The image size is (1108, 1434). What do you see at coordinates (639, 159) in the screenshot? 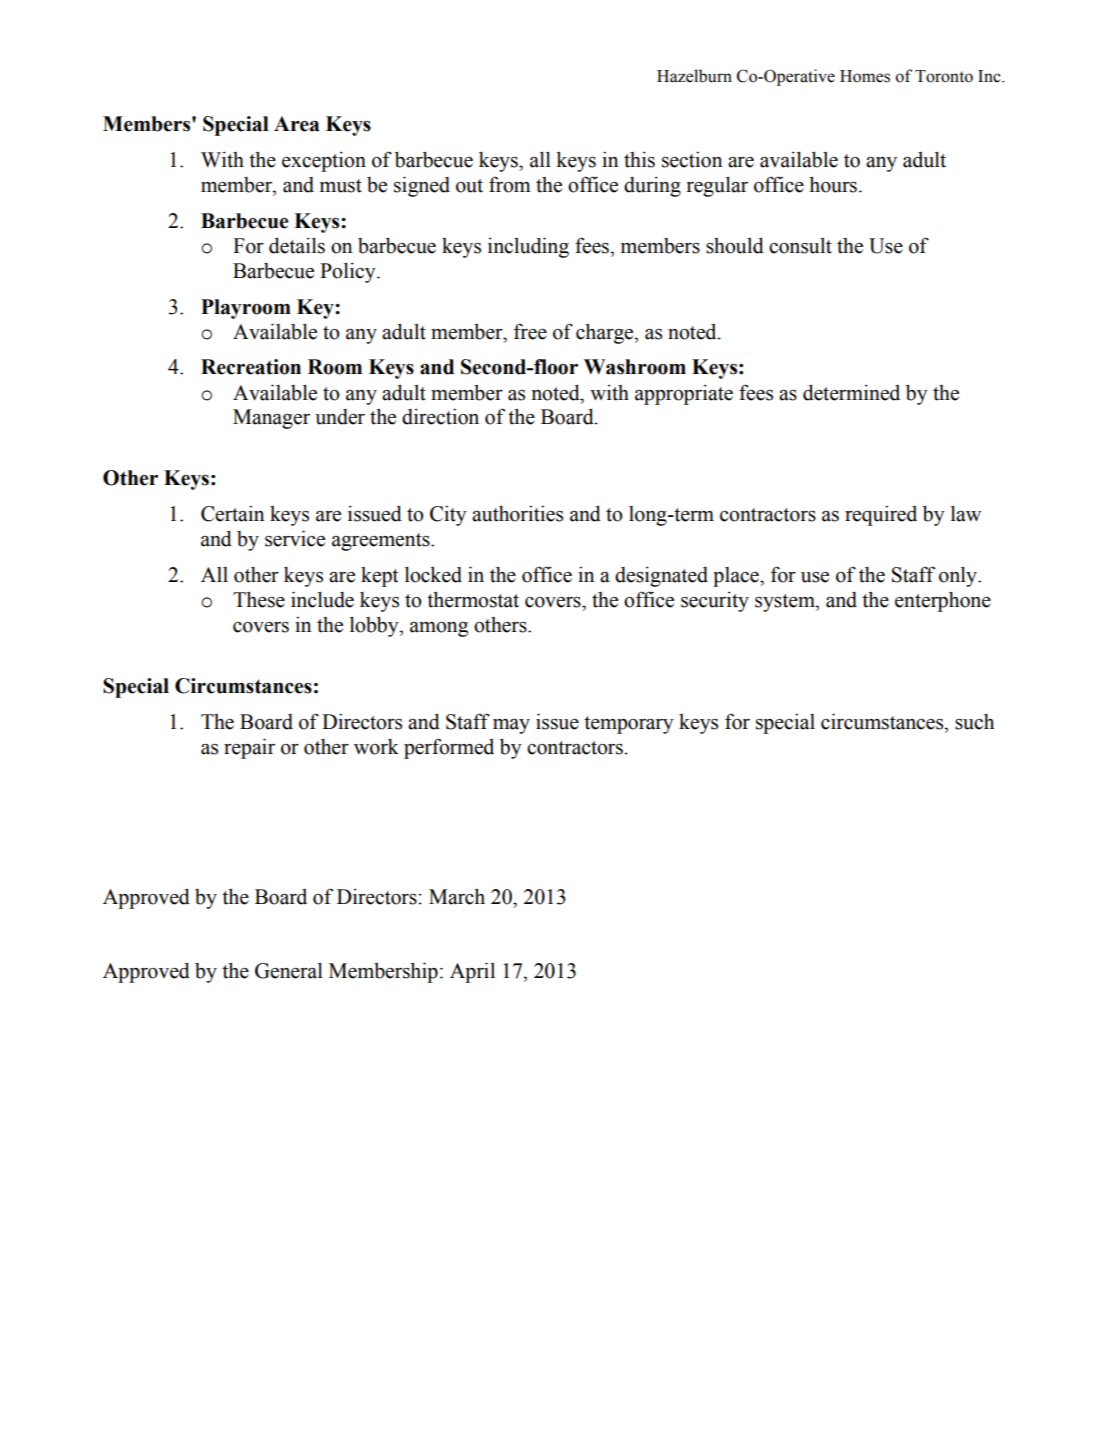
I see `this` at bounding box center [639, 159].
